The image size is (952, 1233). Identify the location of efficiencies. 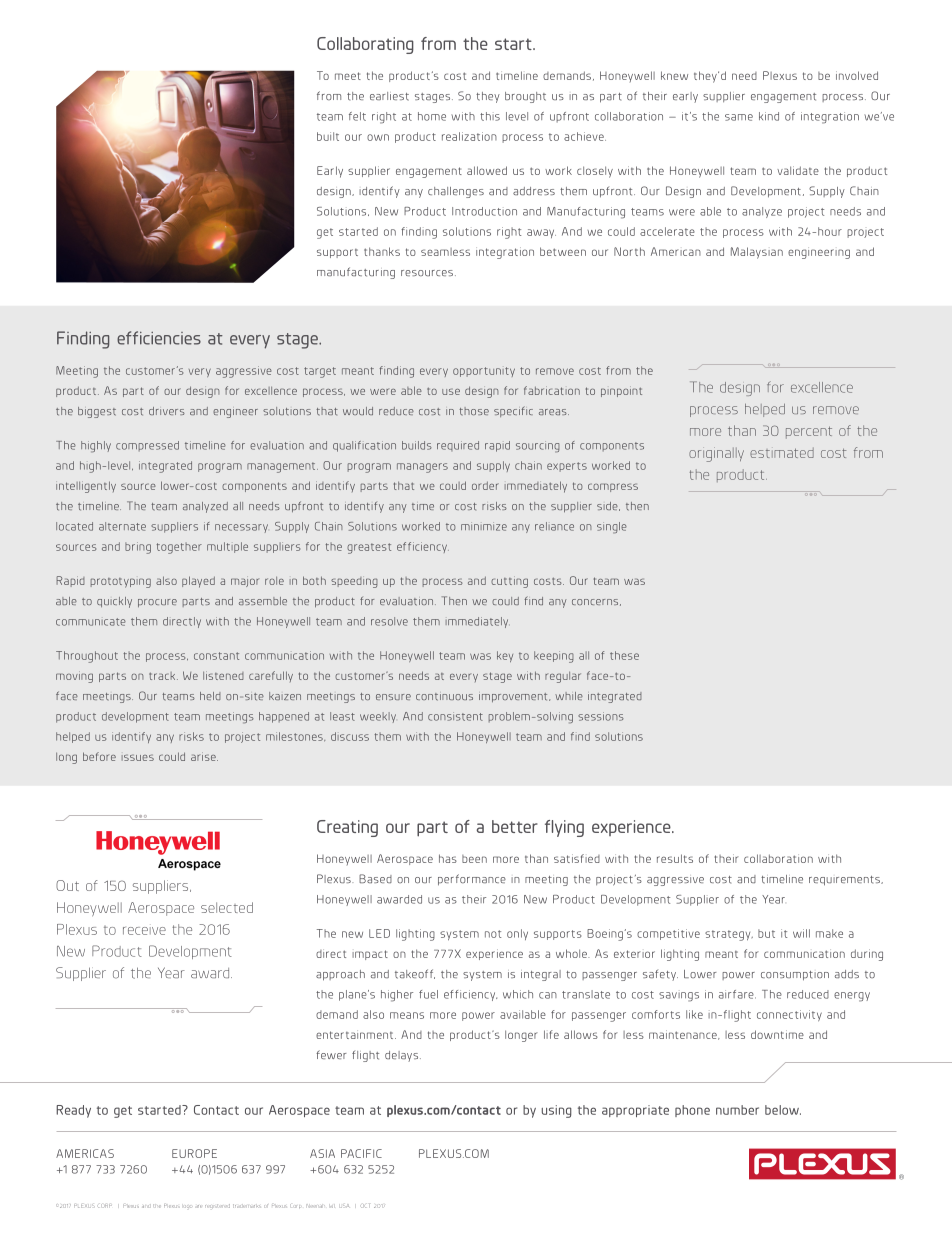
(159, 338).
